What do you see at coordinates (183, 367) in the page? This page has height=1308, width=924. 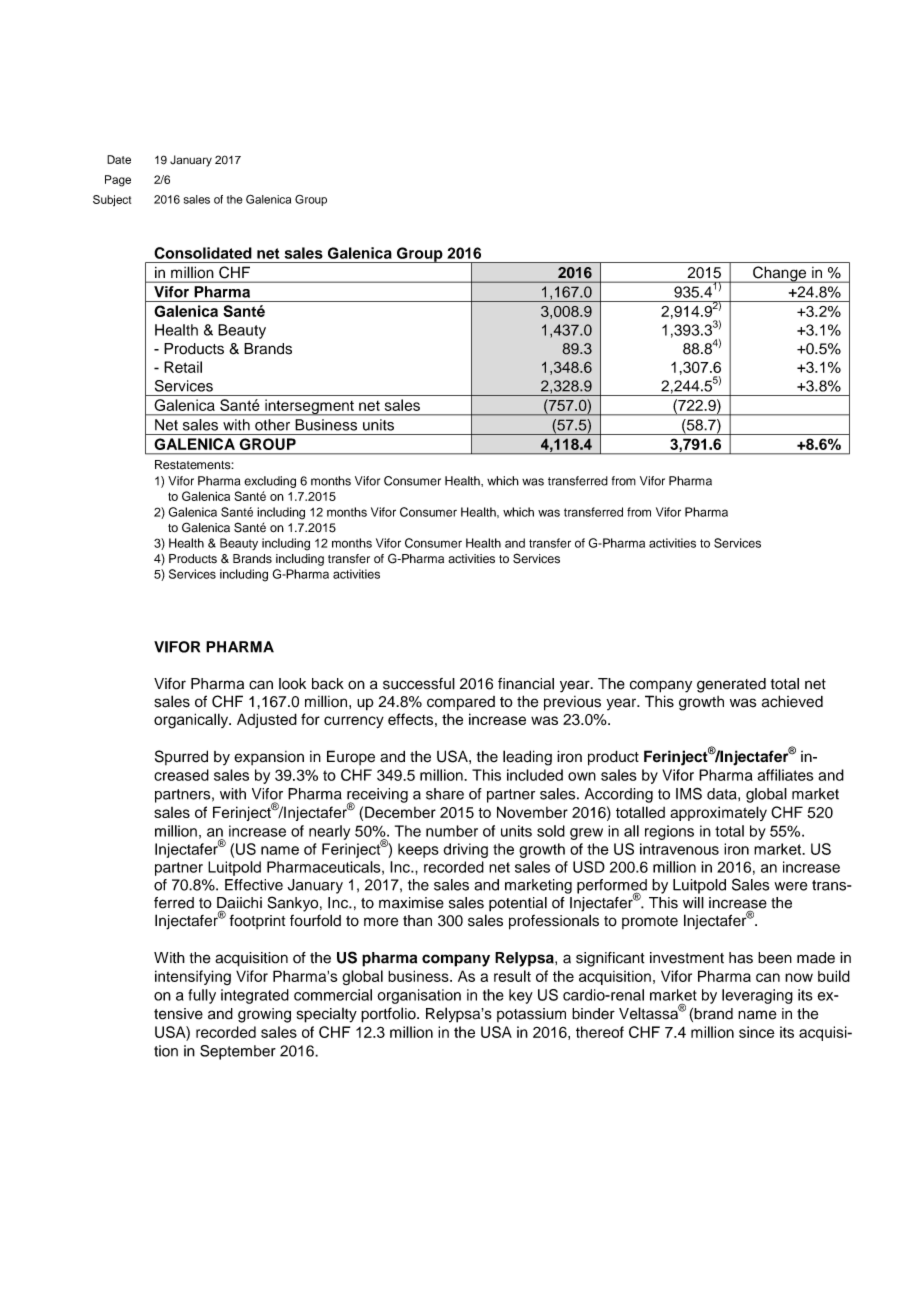 I see `Retail` at bounding box center [183, 367].
